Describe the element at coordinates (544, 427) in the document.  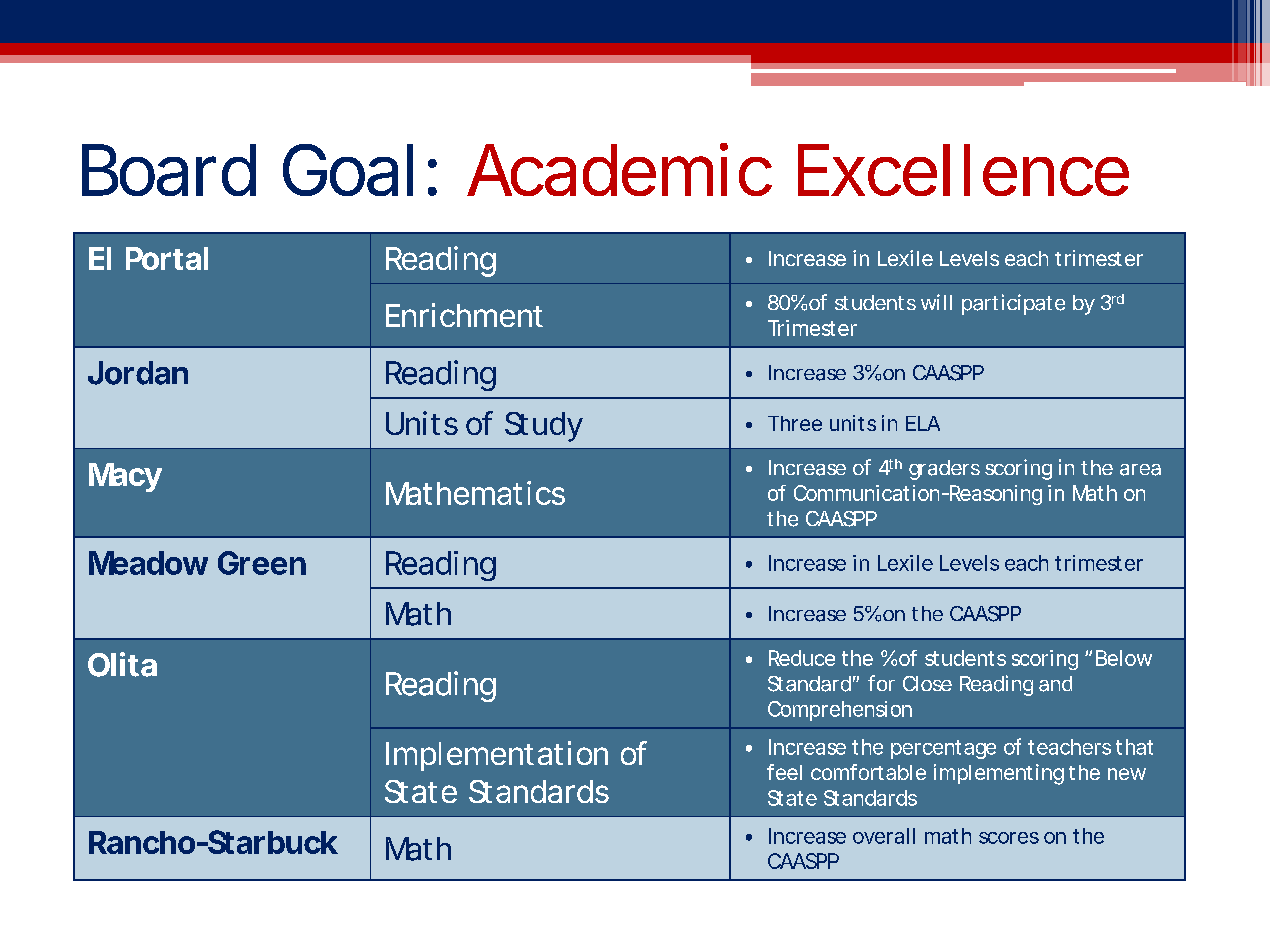
I see `Study` at that location.
